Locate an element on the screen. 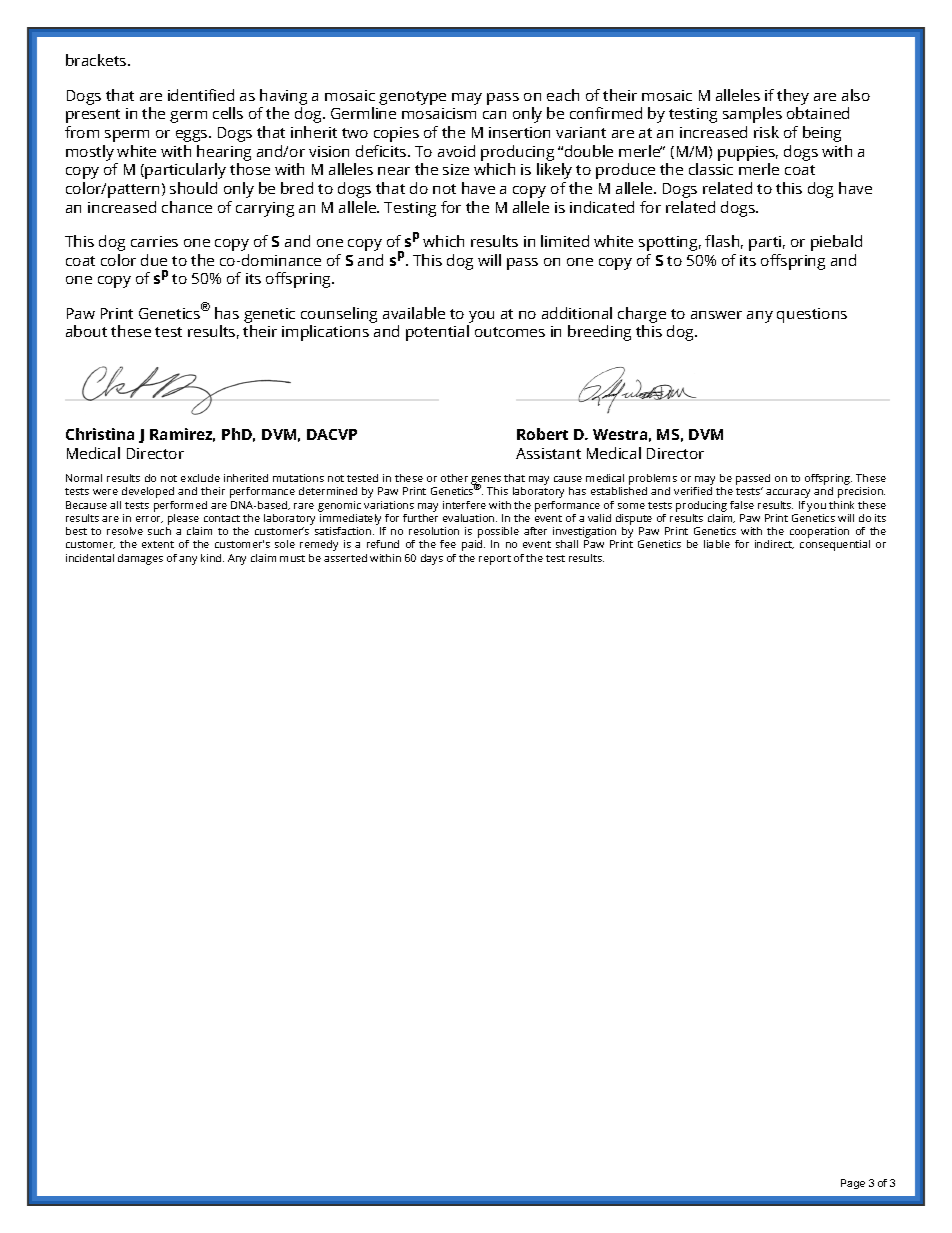 The image size is (952, 1233). days is located at coordinates (432, 559).
